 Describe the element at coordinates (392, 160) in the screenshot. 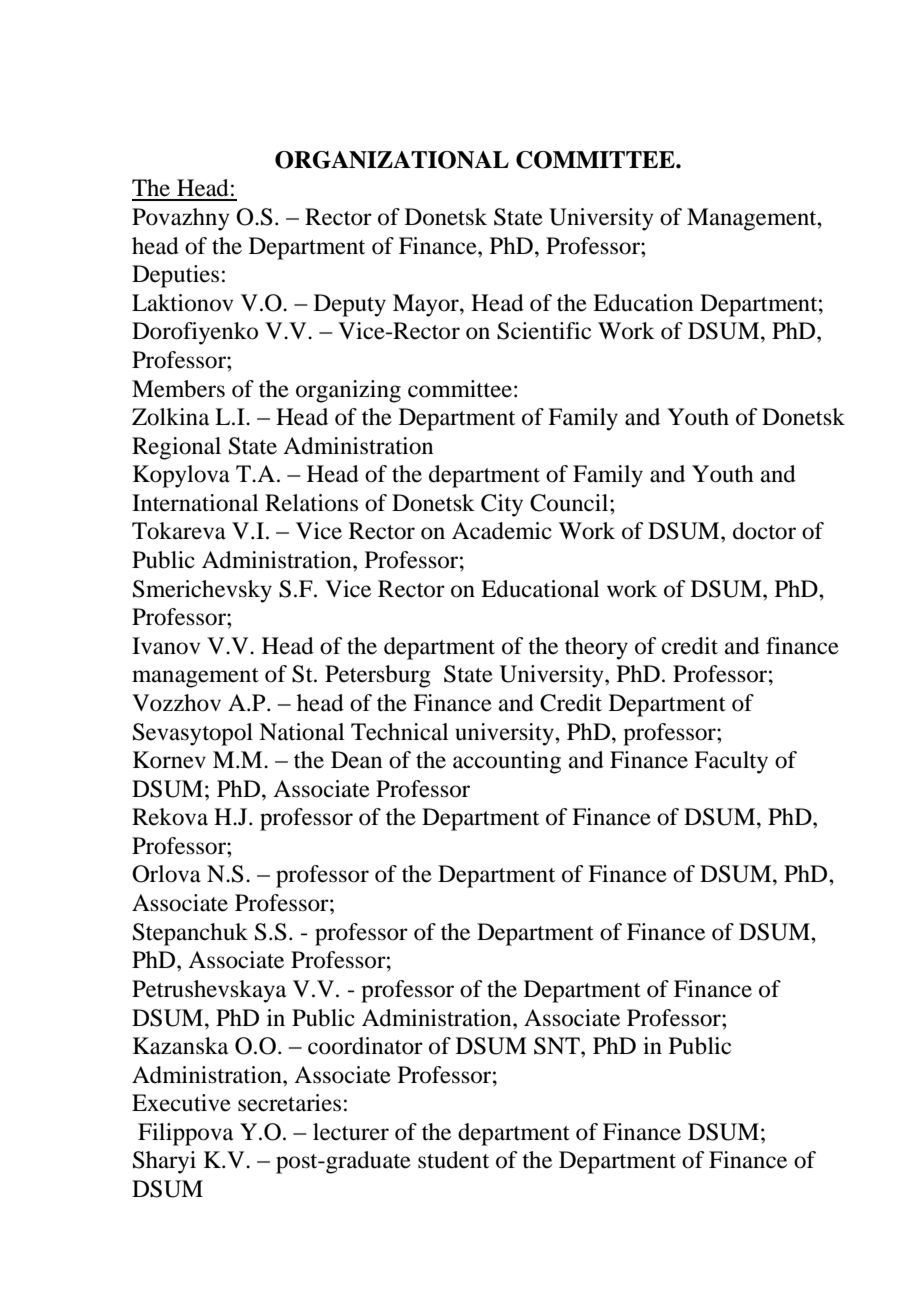

I see `ORGANIZATIONAL` at that location.
